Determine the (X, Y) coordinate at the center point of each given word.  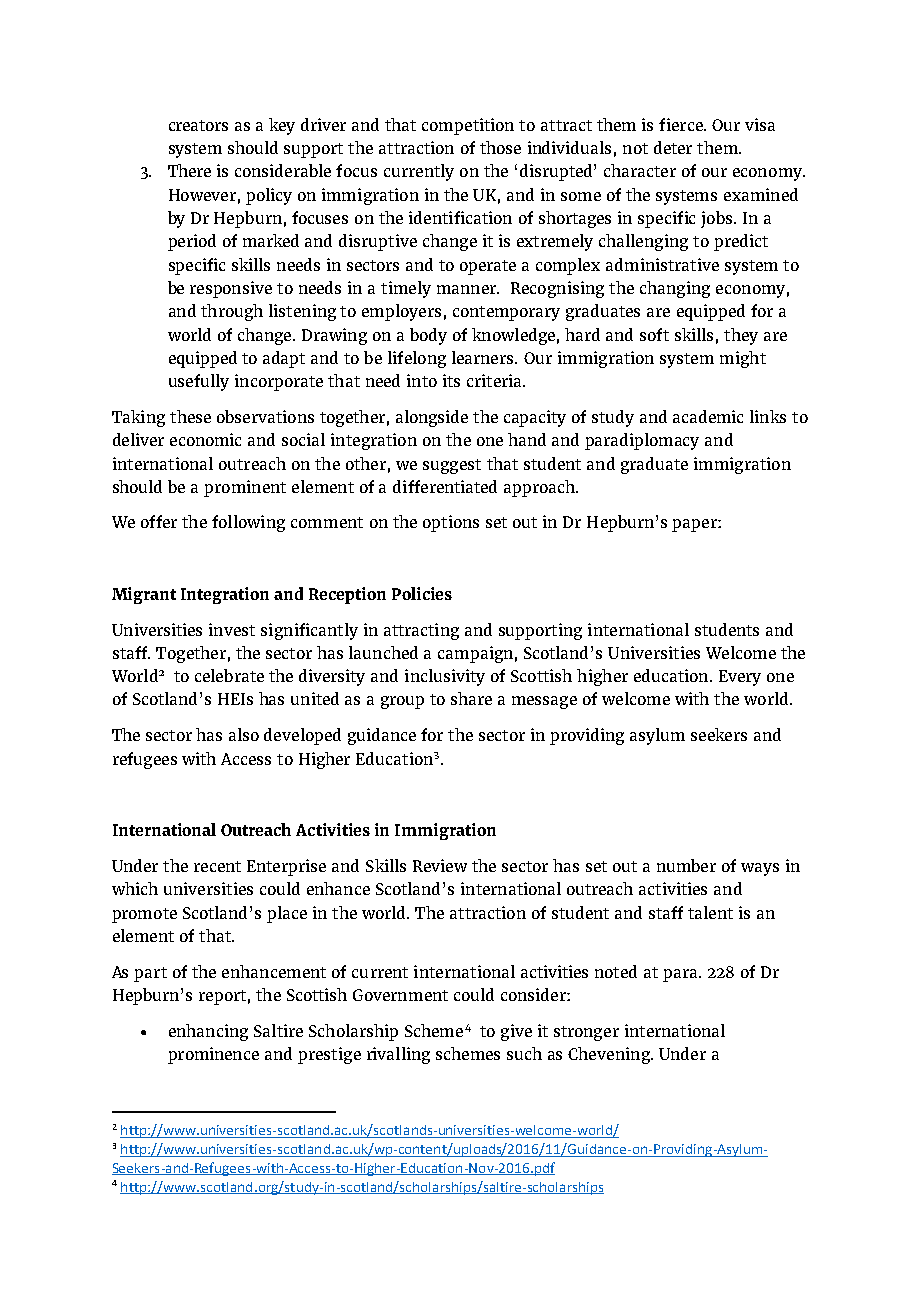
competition (468, 126)
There (189, 170)
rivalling (398, 1055)
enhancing (208, 1032)
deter (673, 147)
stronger (586, 1033)
